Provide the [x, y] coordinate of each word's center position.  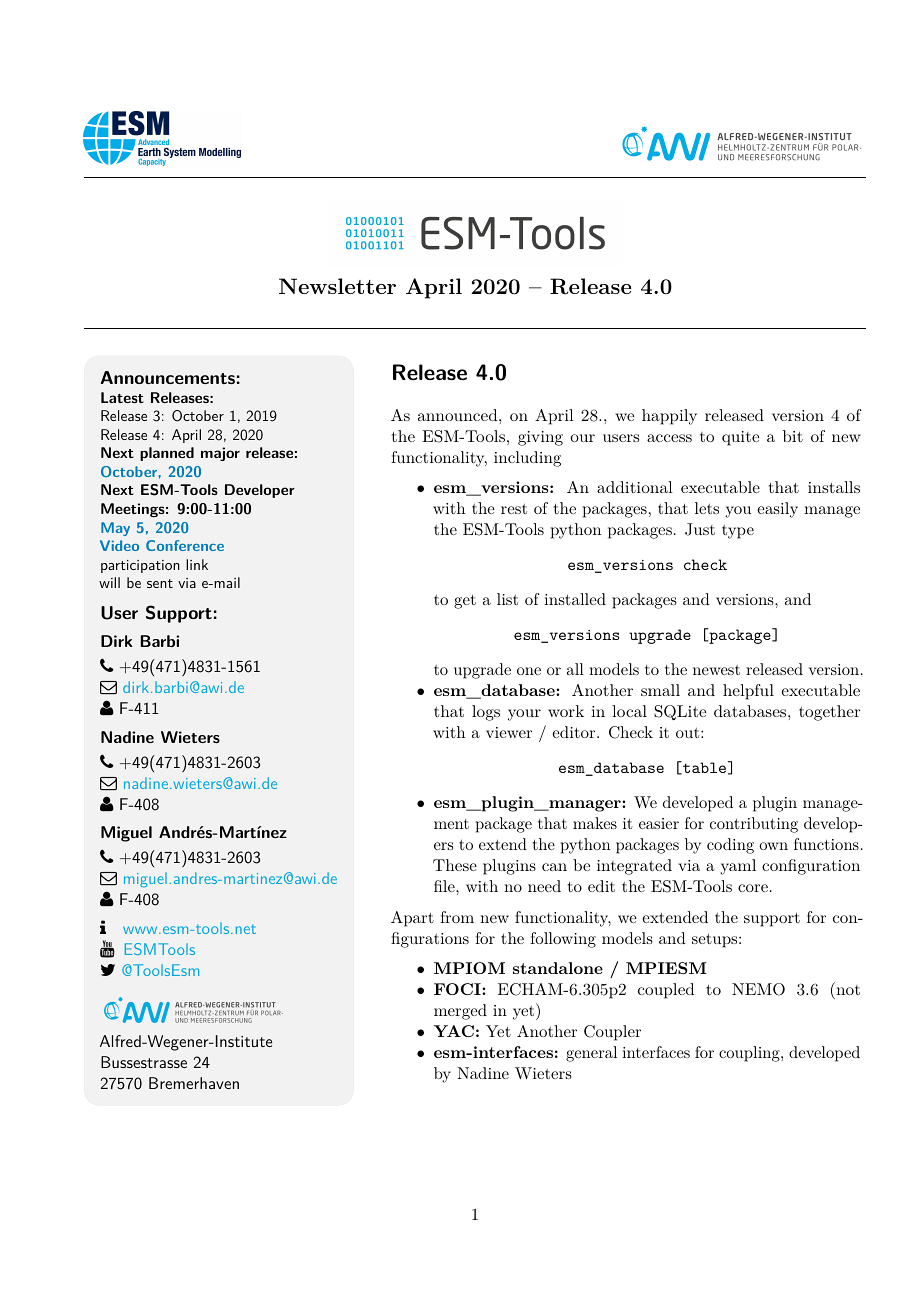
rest [514, 509]
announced [459, 415]
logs [486, 713]
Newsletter [337, 286]
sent [160, 583]
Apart [412, 919]
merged [460, 1012]
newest [716, 670]
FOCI [458, 989]
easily [777, 510]
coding [730, 846]
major [220, 454]
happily [669, 417]
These [455, 865]
